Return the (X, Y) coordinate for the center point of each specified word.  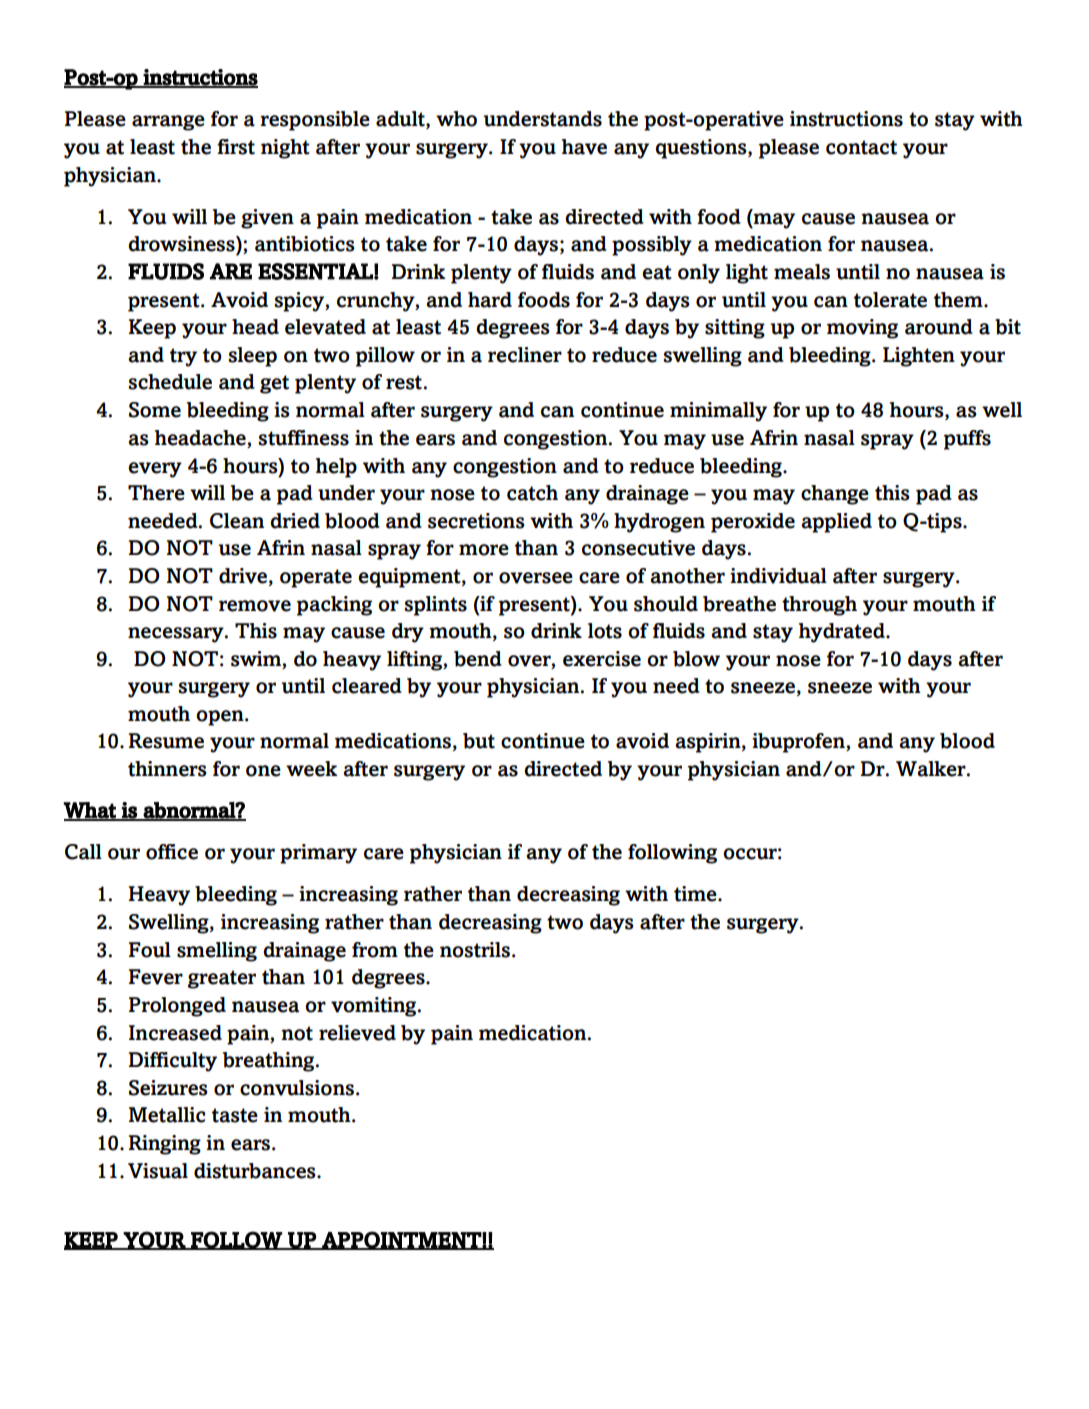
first (236, 147)
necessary (177, 635)
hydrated (843, 633)
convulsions (298, 1088)
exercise (602, 659)
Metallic (167, 1115)
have (584, 147)
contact (861, 147)
